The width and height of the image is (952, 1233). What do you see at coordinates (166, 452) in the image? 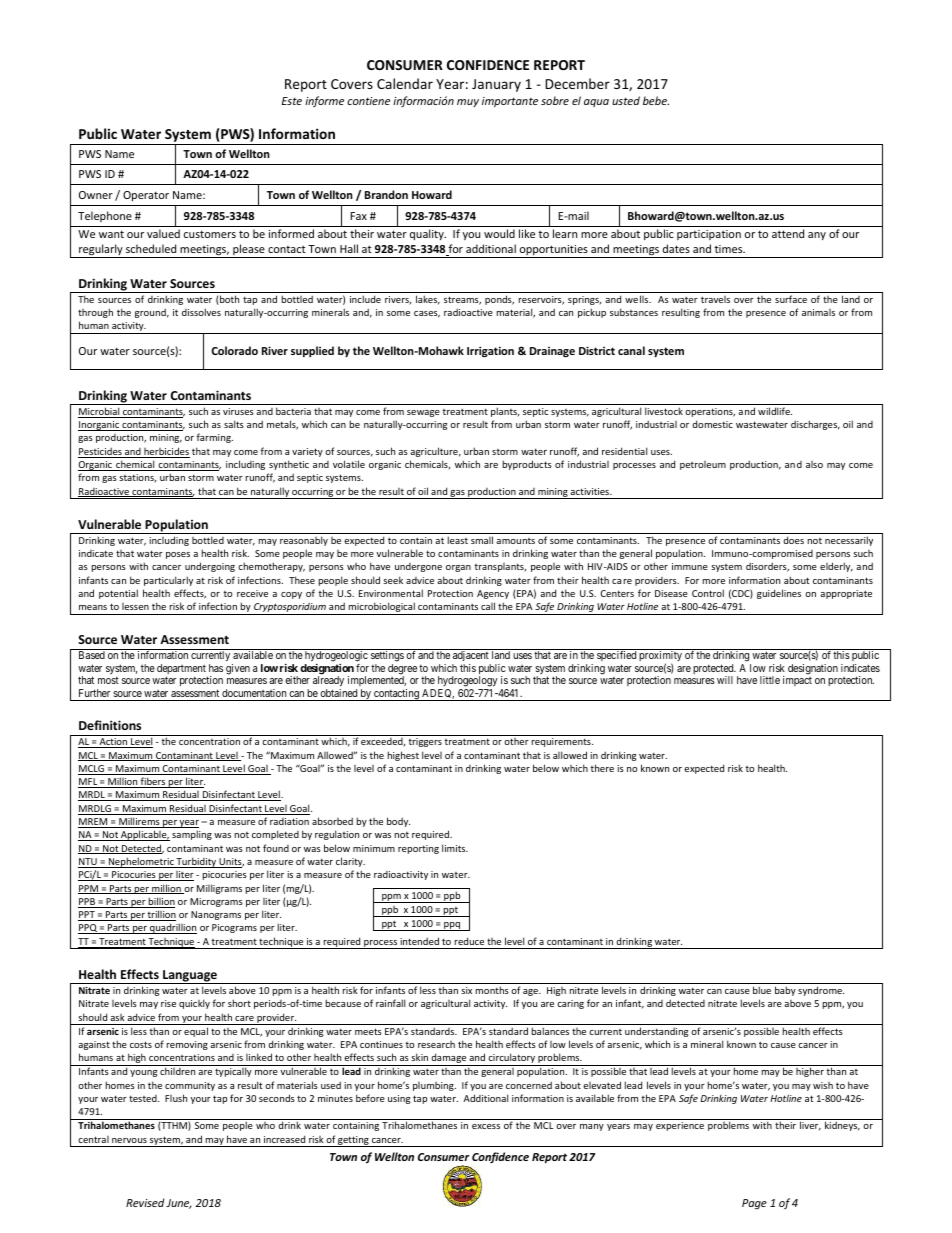
I see `herbicides` at bounding box center [166, 452].
